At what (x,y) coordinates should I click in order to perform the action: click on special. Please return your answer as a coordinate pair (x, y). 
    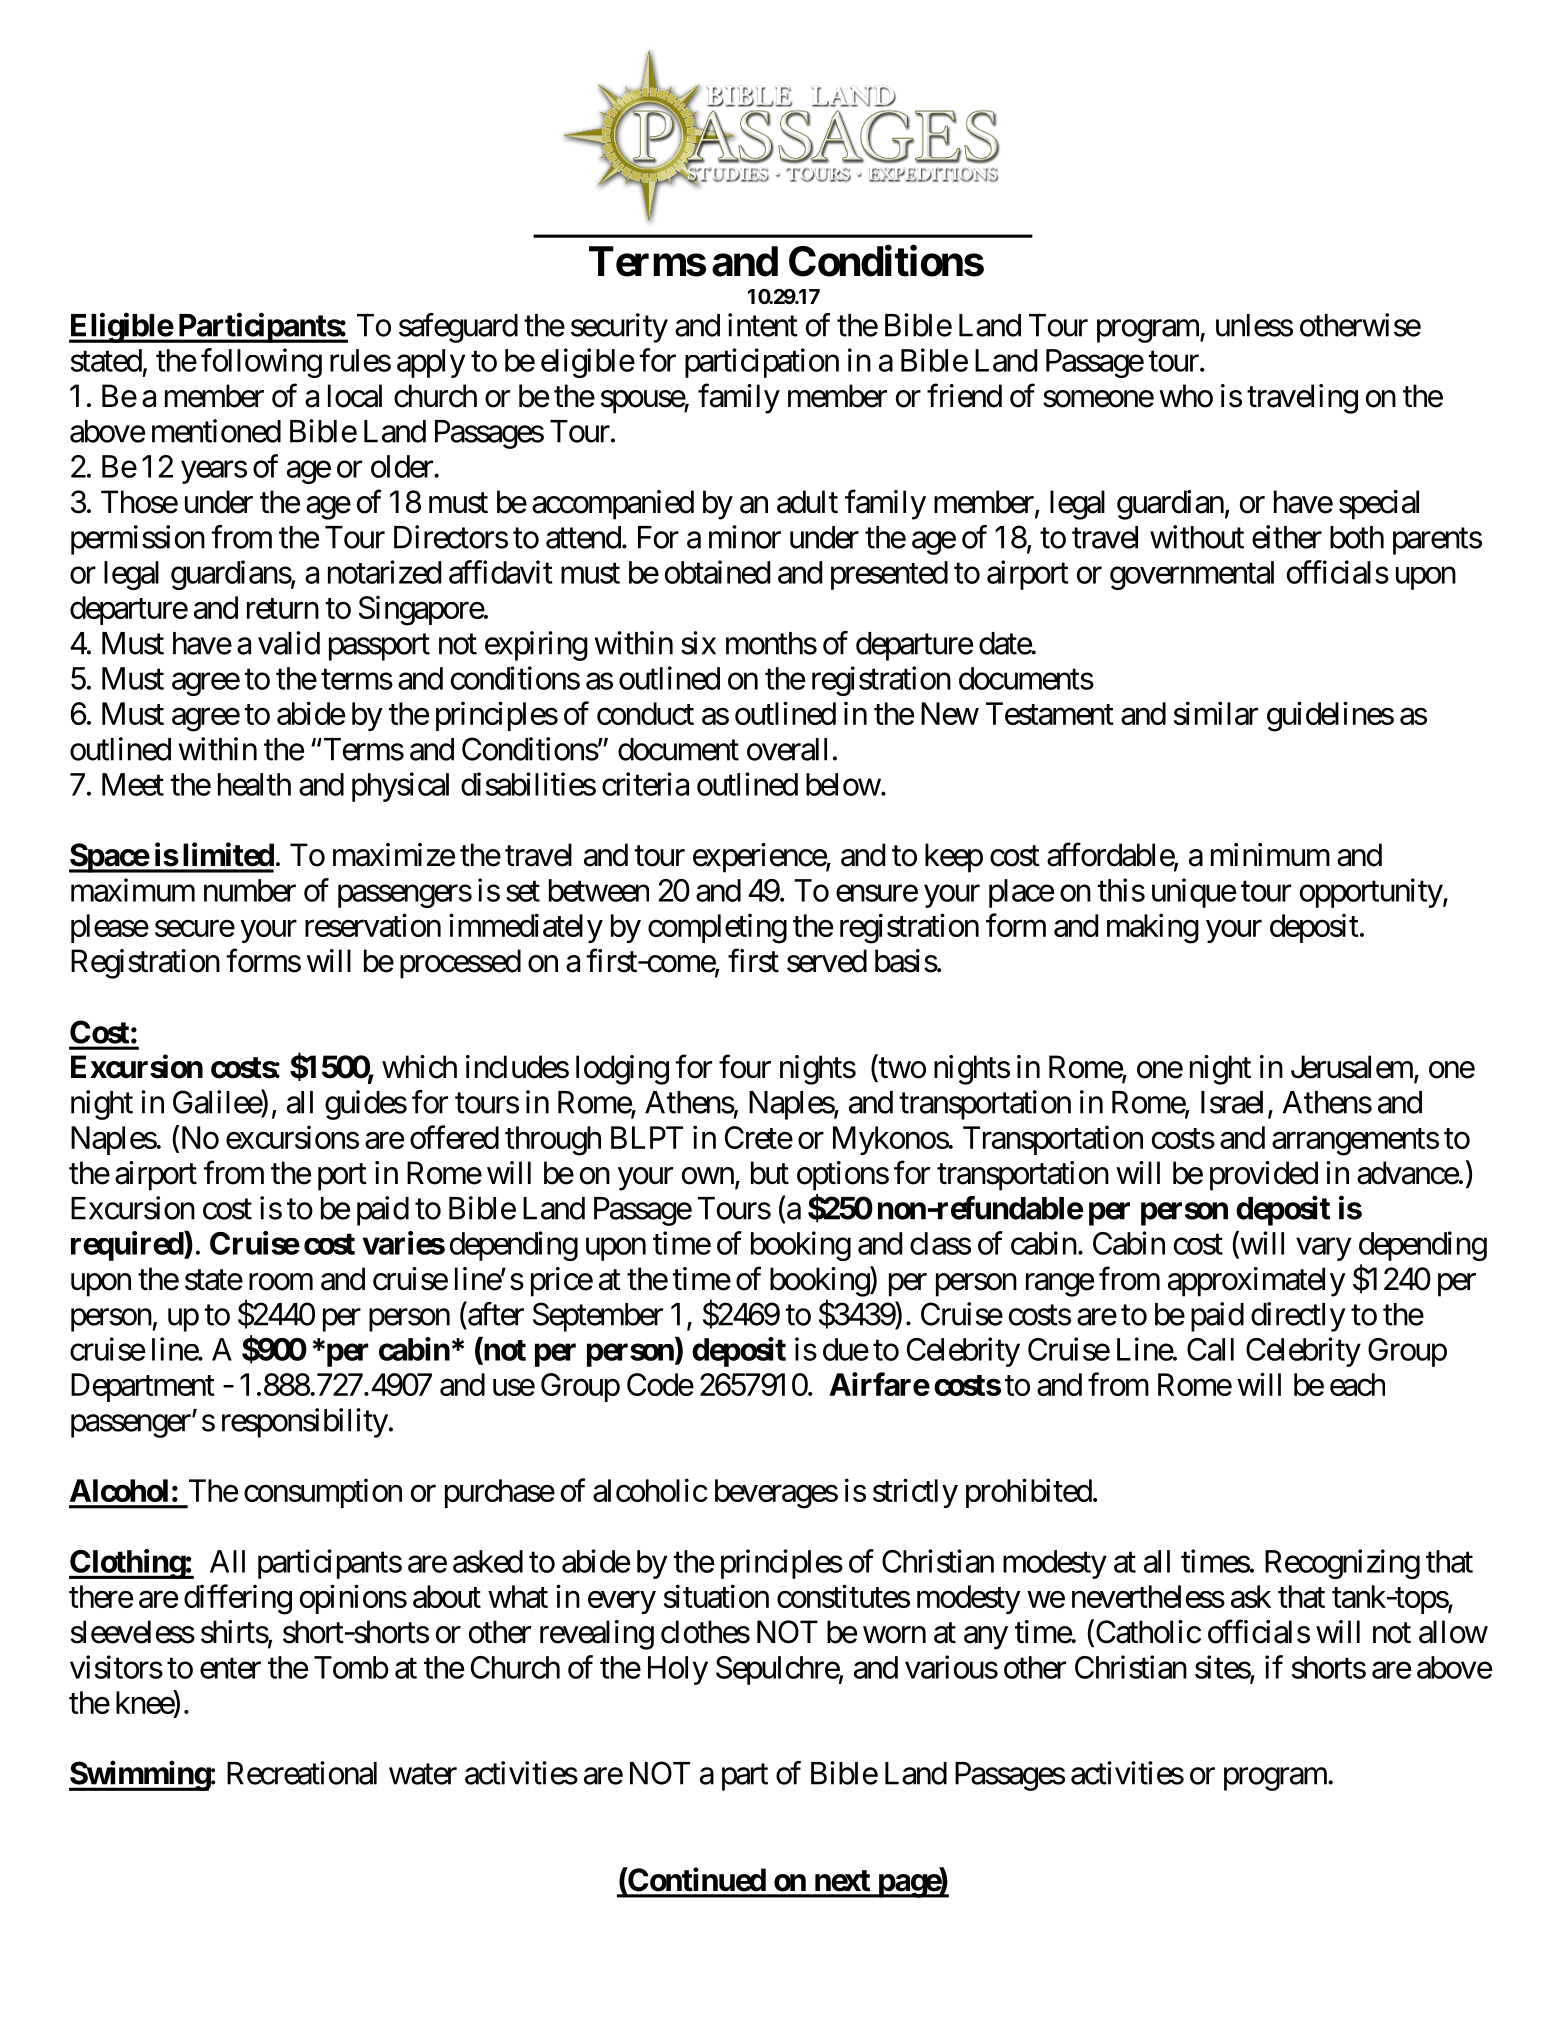
    Looking at the image, I should click on (1379, 505).
